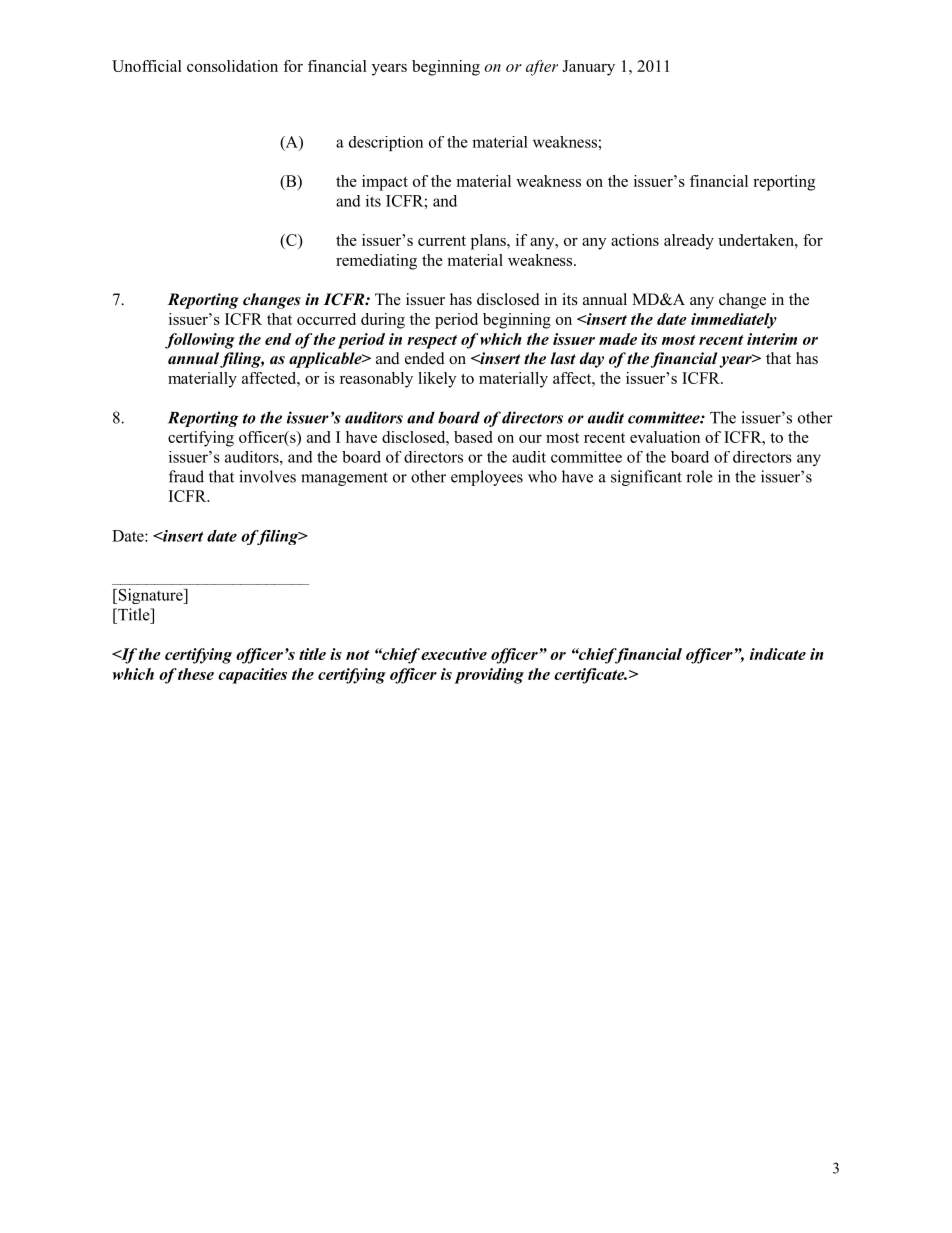  What do you see at coordinates (196, 674) in the screenshot?
I see `these` at bounding box center [196, 674].
